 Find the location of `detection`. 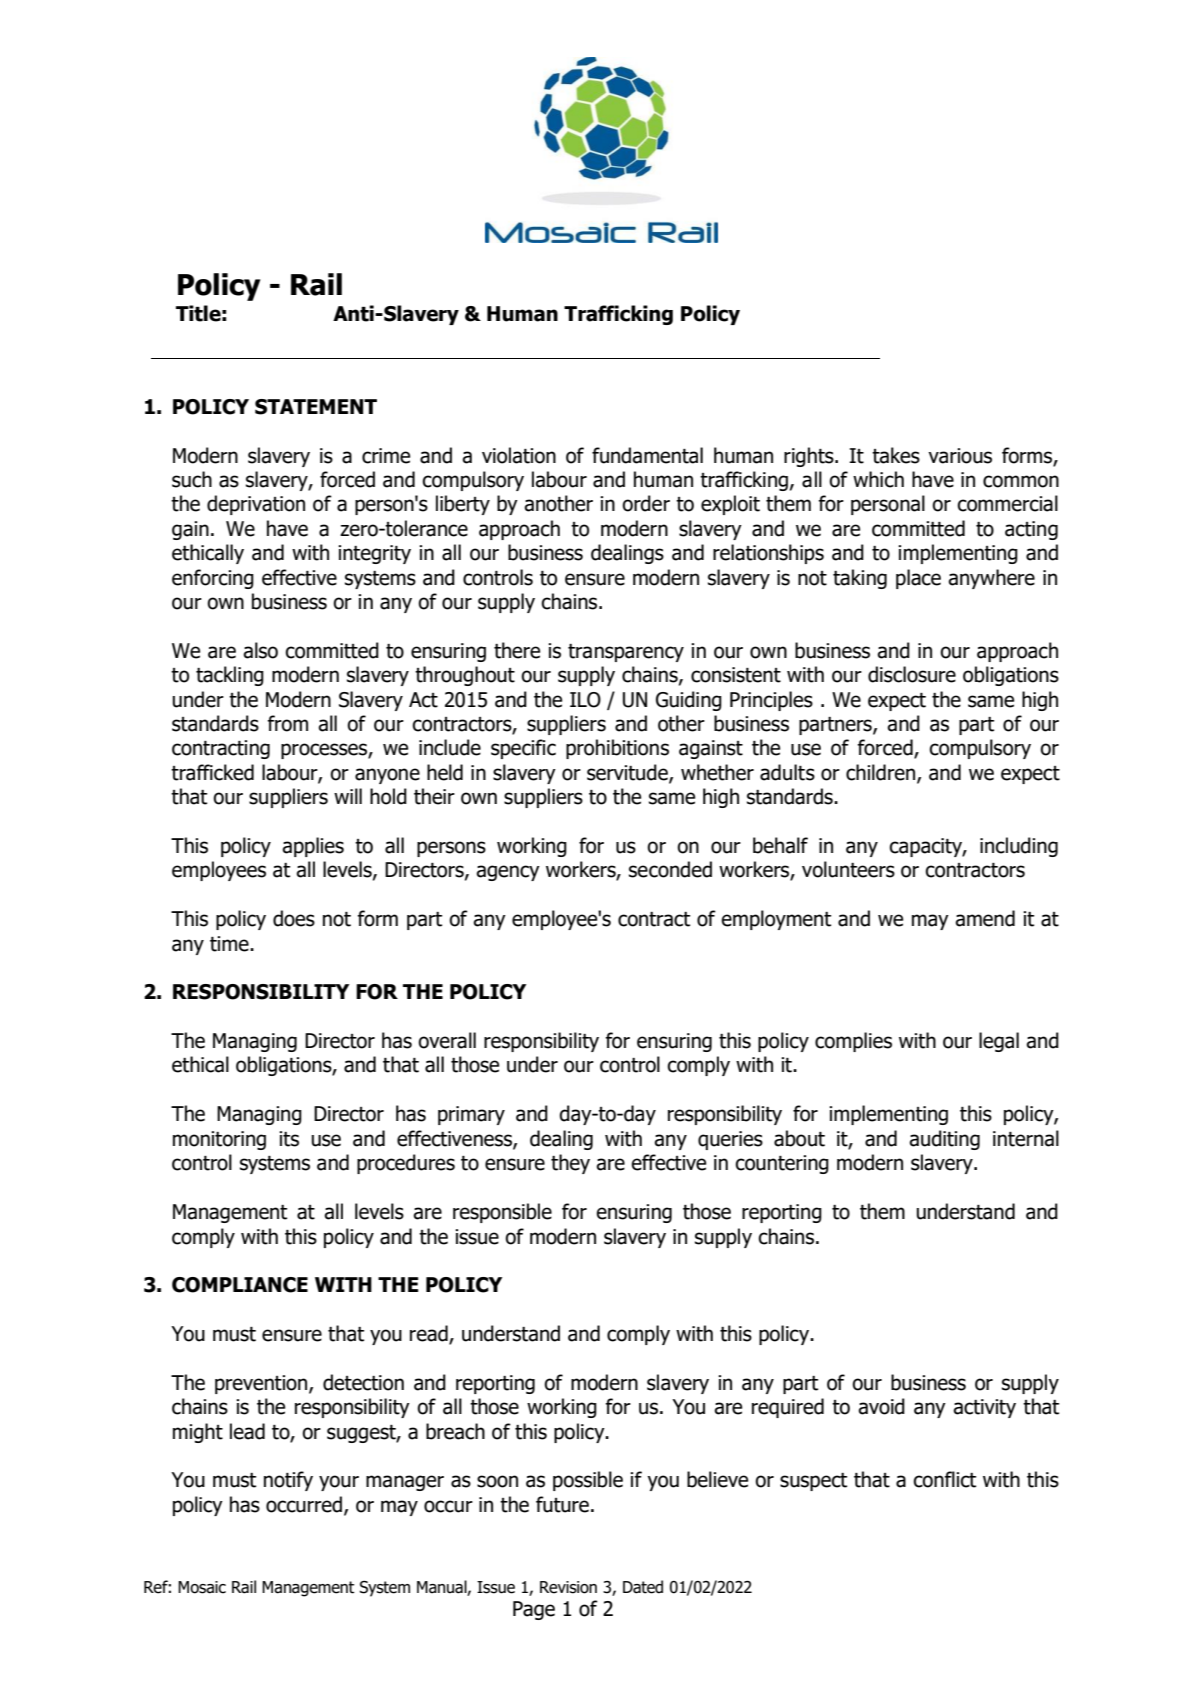

detection is located at coordinates (363, 1382).
